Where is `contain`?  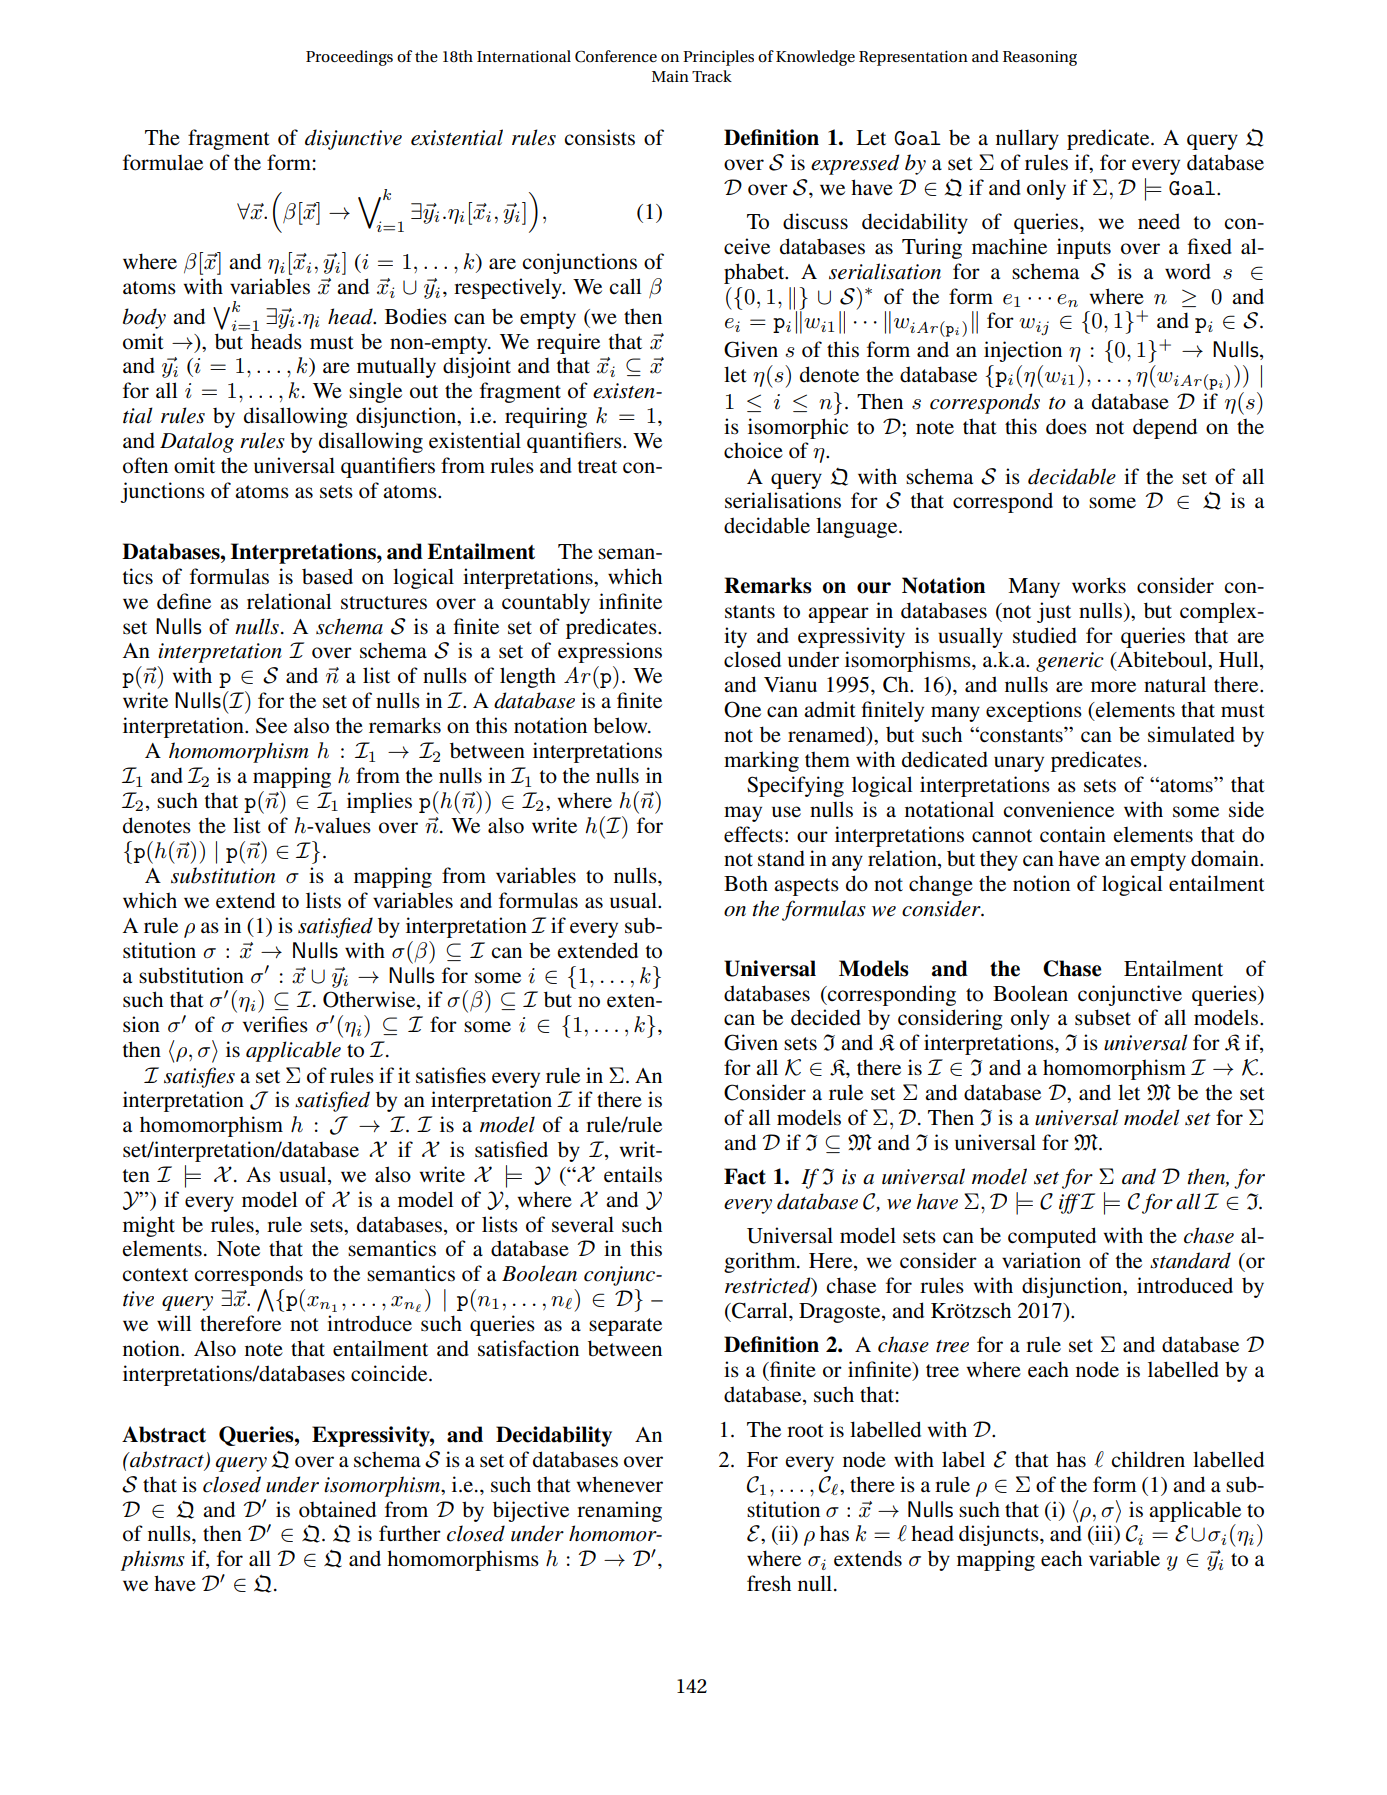
contain is located at coordinates (1073, 834).
